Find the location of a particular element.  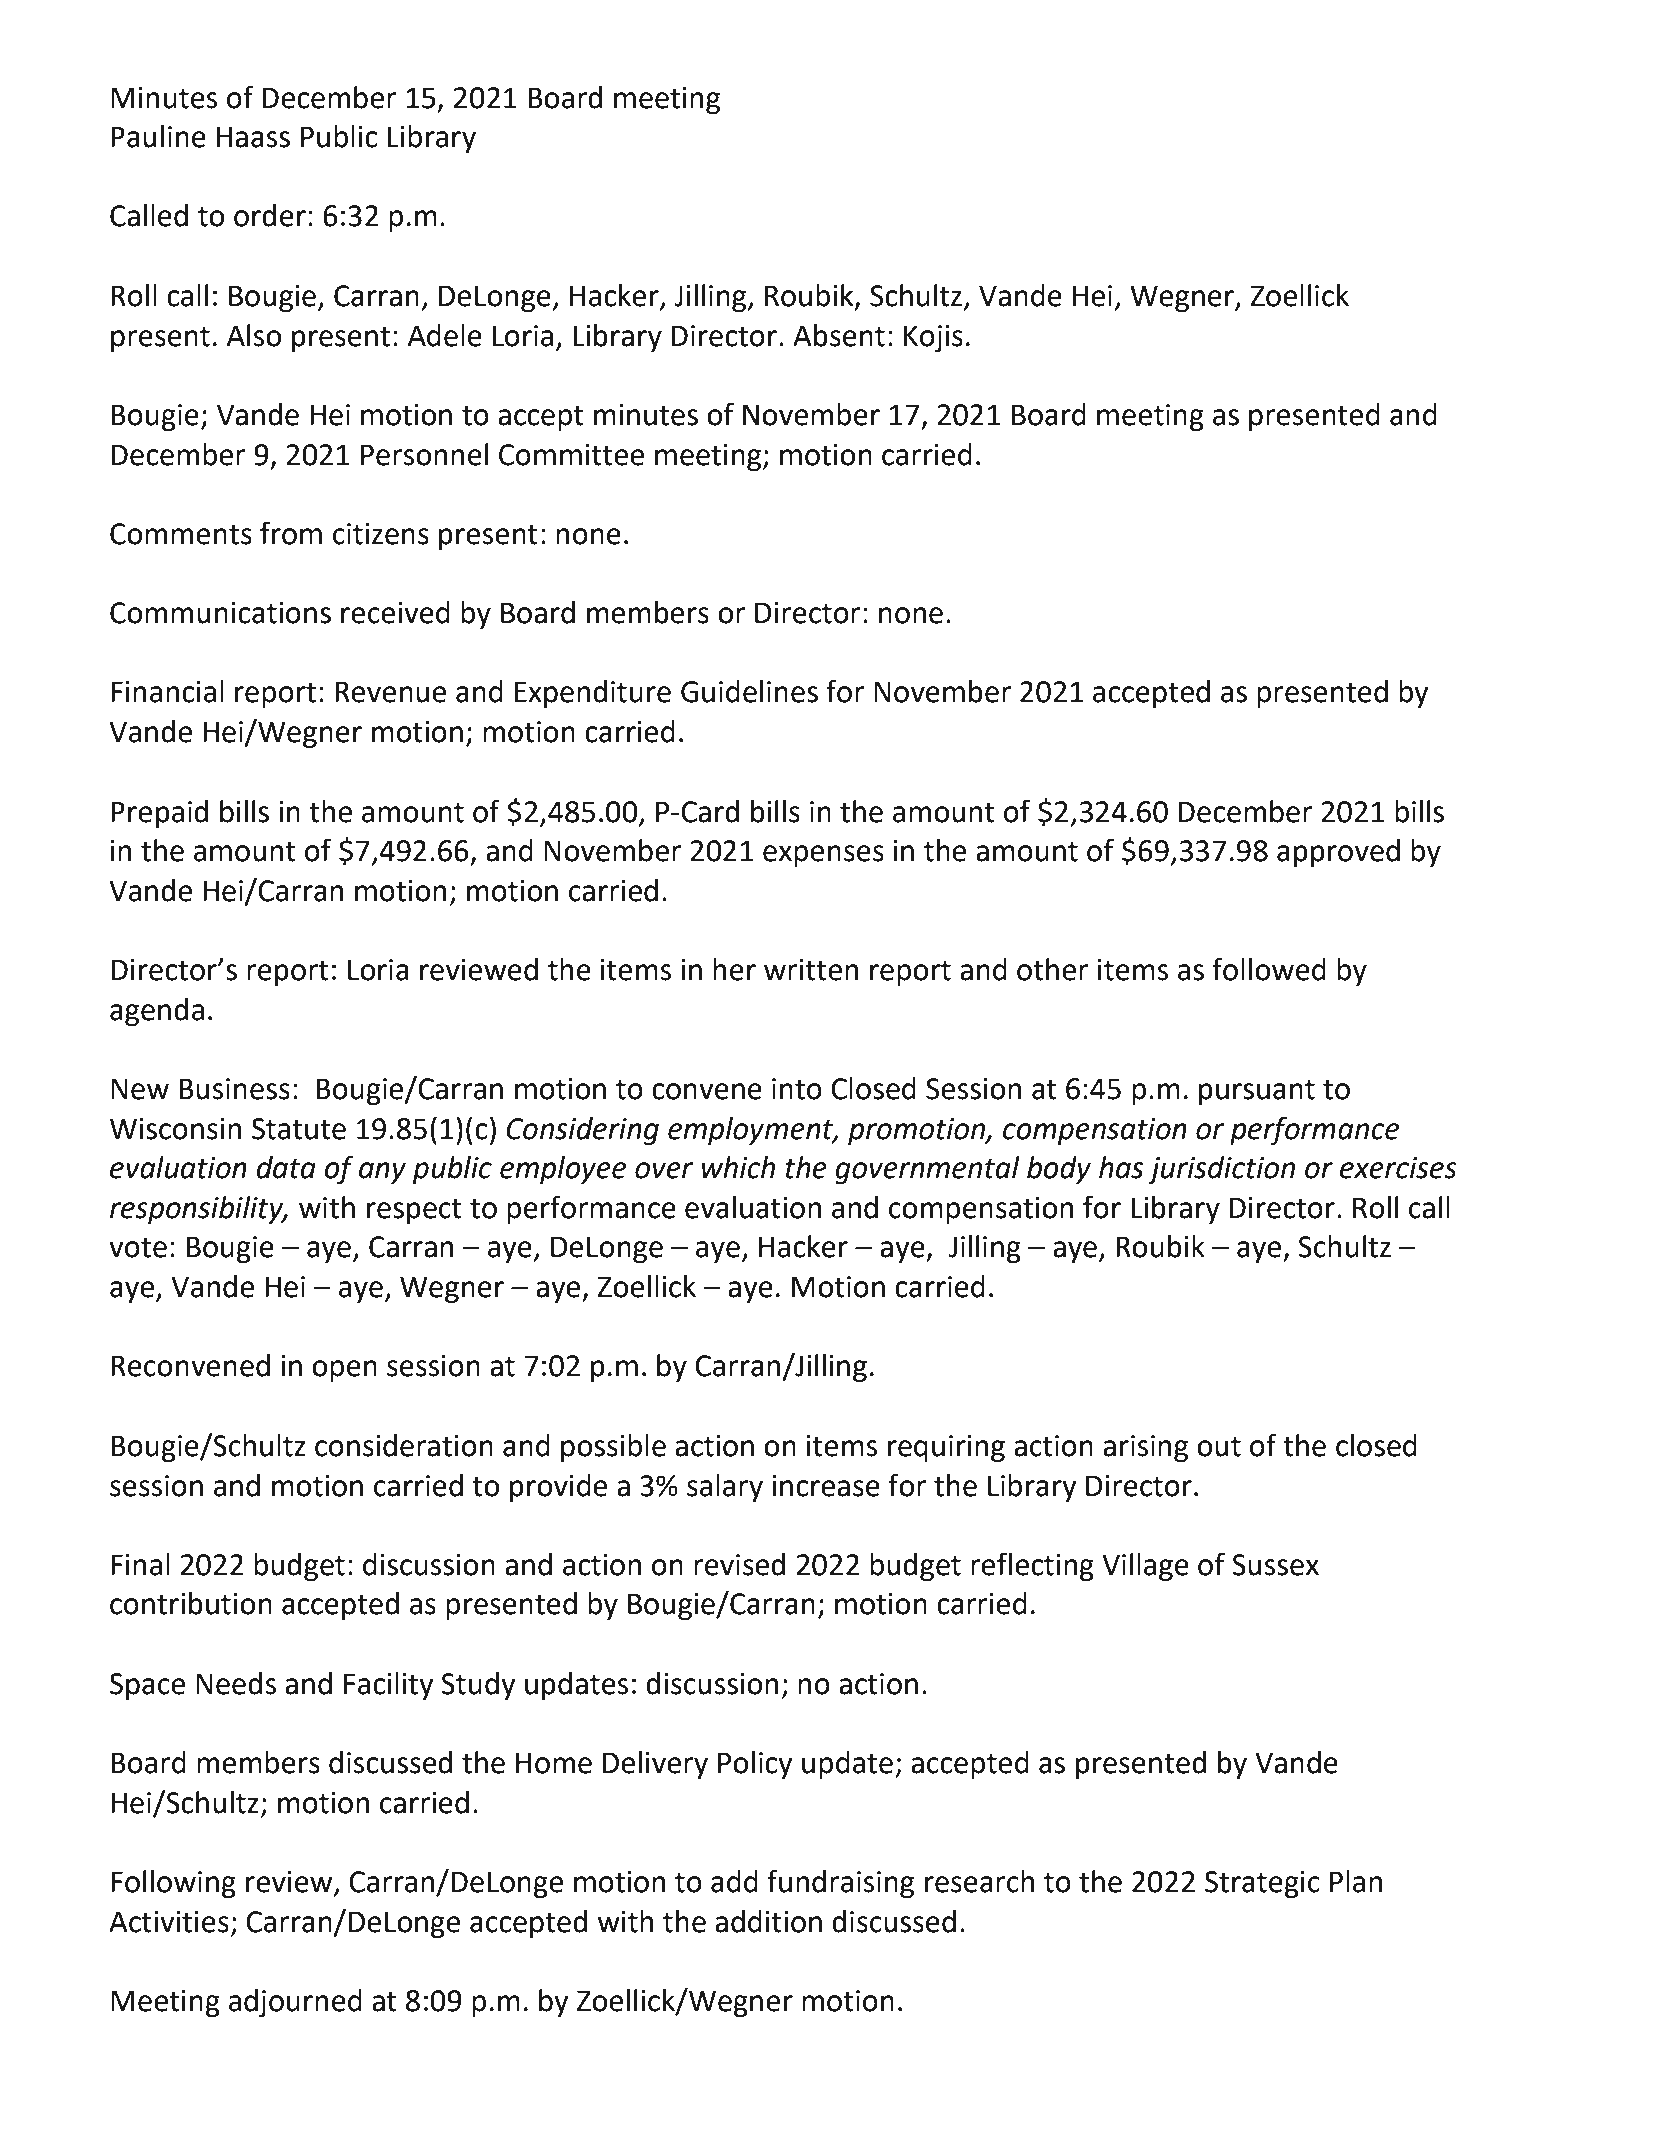

Revenue is located at coordinates (390, 692).
